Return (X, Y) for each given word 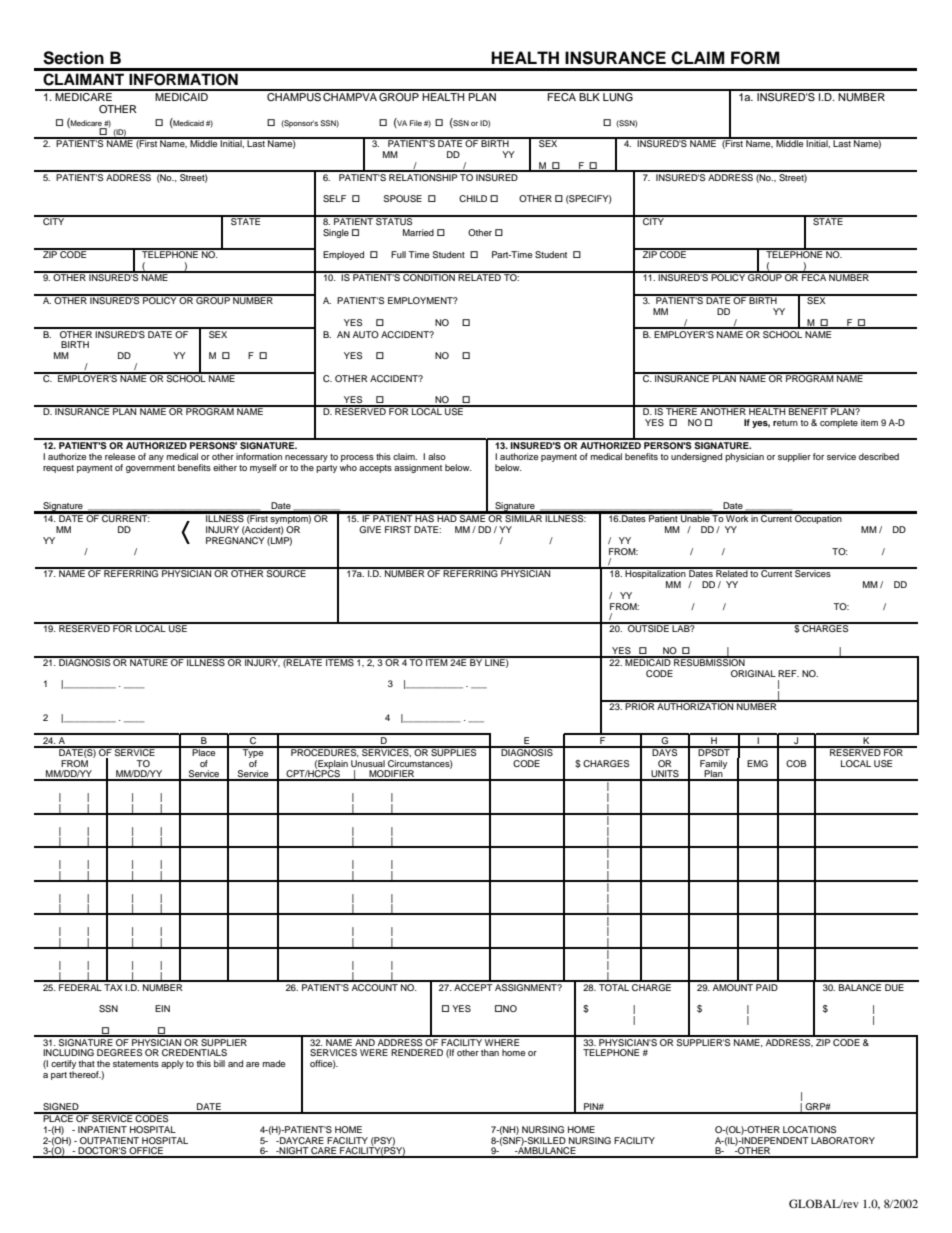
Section (73, 58)
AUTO (366, 334)
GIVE (370, 529)
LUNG (618, 95)
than (490, 1052)
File (416, 123)
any (156, 458)
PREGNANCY (235, 540)
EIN (162, 1008)
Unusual (368, 763)
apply (172, 1064)
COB (796, 763)
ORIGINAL (753, 673)
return (785, 423)
